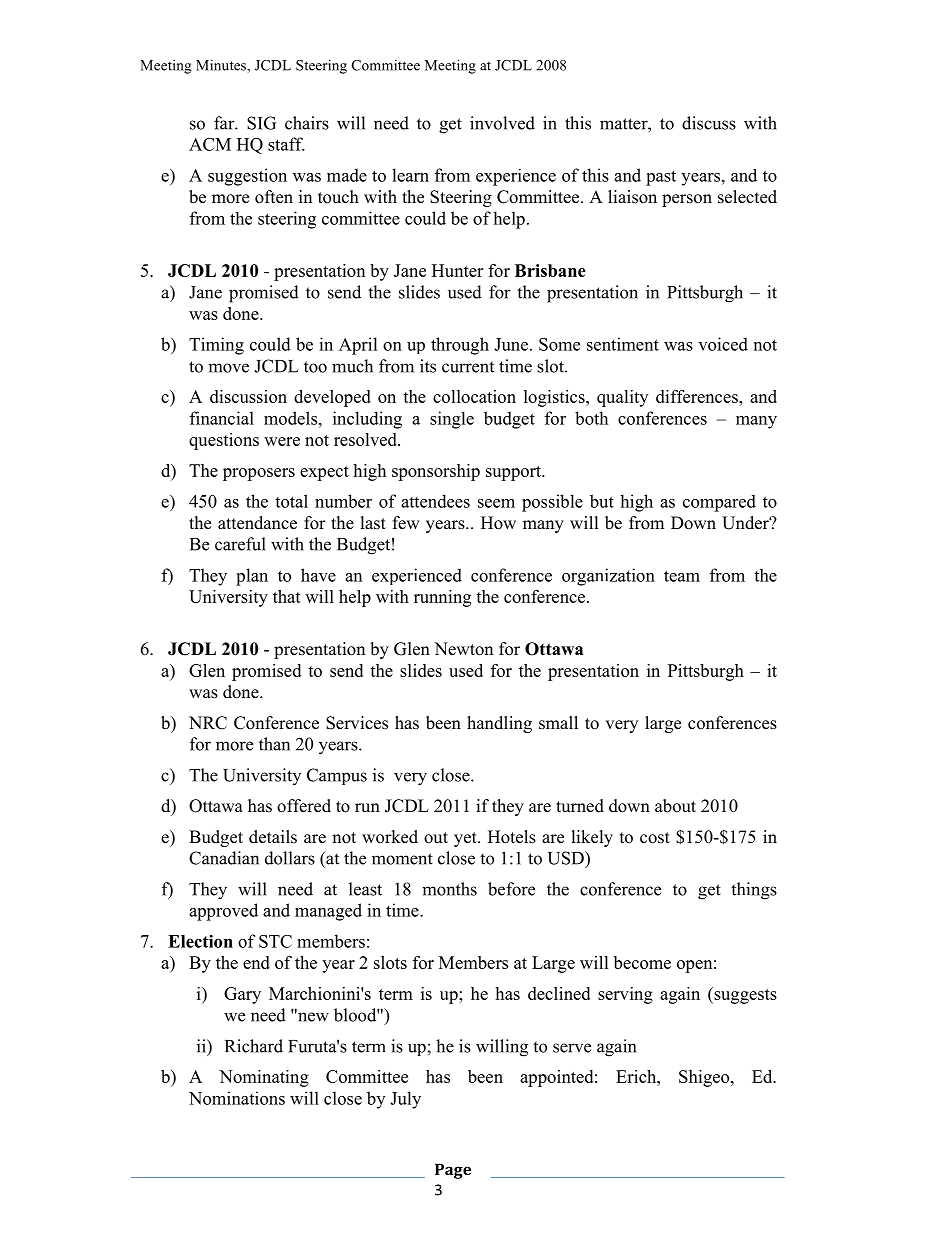 Image resolution: width=952 pixels, height=1233 pixels. Describe the element at coordinates (496, 503) in the screenshot. I see `seem` at that location.
